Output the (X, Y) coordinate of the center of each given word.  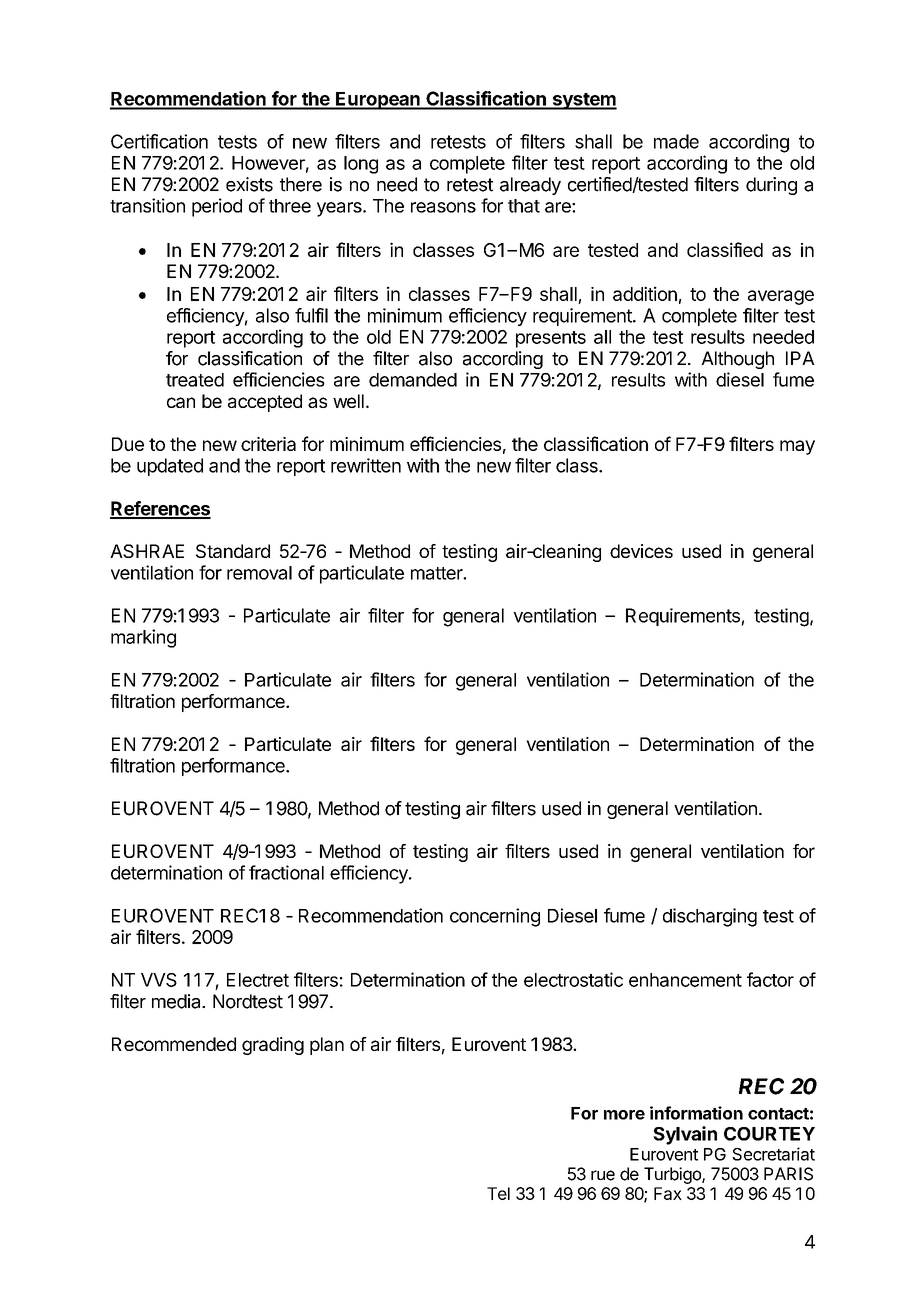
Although (737, 360)
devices (641, 551)
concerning (495, 917)
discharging (710, 917)
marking (143, 638)
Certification (159, 141)
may (797, 447)
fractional (286, 872)
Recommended (174, 1044)
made (676, 141)
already (530, 186)
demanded (413, 380)
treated (195, 380)
